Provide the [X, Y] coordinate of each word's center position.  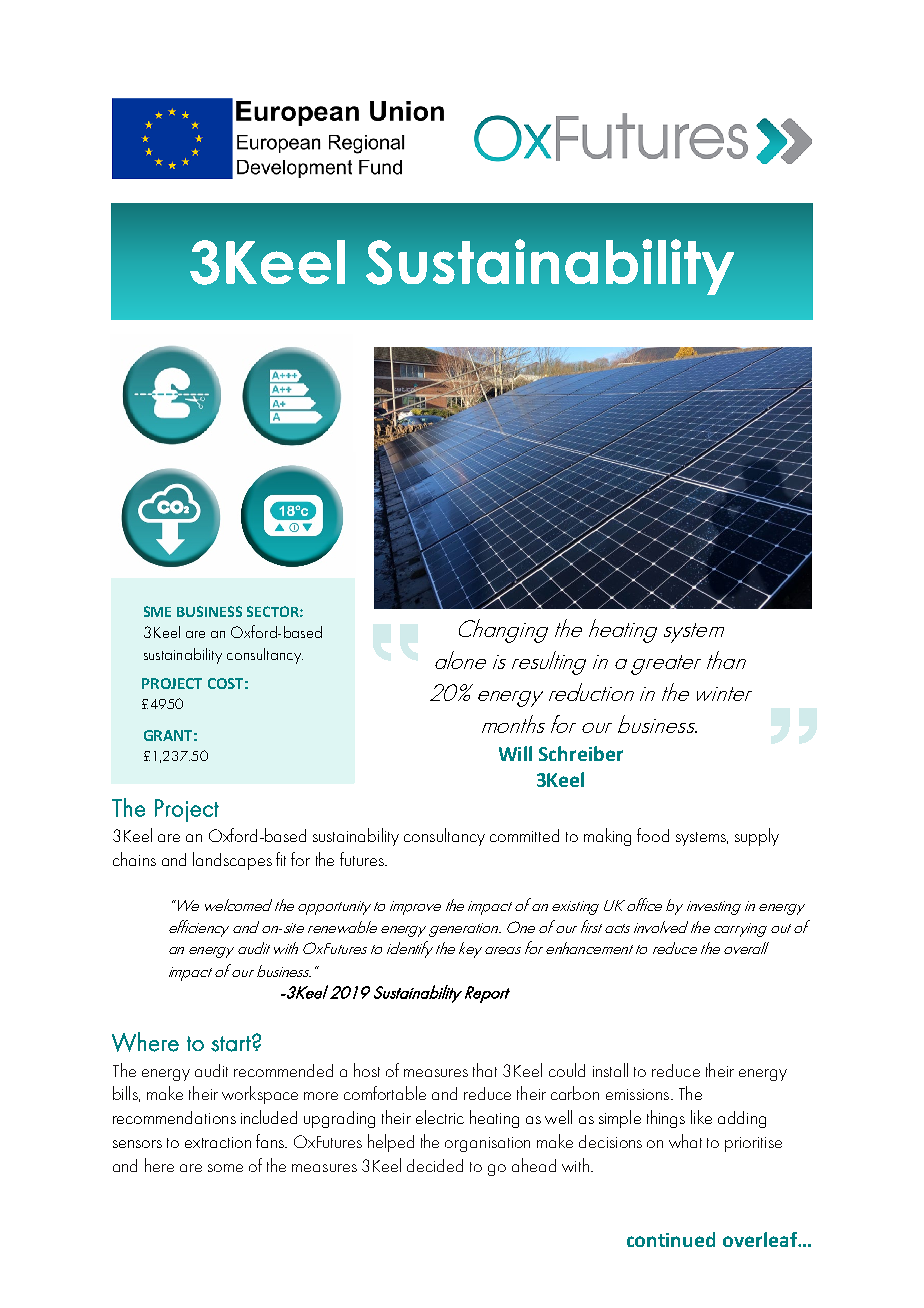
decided [435, 1165]
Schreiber [581, 753]
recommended [283, 1070]
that [485, 1070]
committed [524, 835]
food [653, 835]
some [225, 1168]
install [610, 1070]
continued [671, 1239]
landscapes [232, 861]
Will [515, 753]
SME [157, 611]
